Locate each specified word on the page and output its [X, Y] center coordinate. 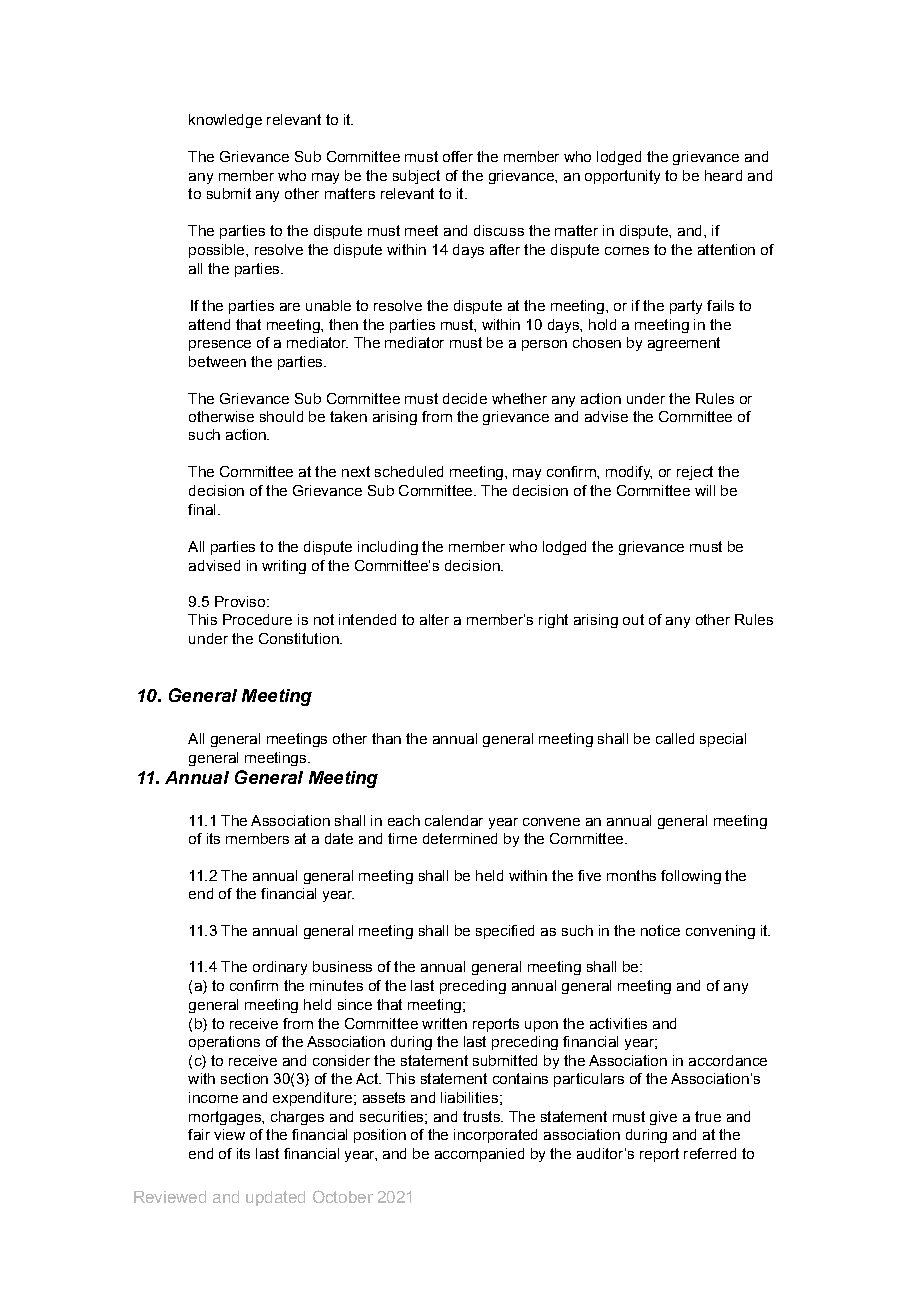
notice [660, 930]
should [281, 416]
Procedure [257, 619]
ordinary [280, 968]
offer [458, 156]
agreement [684, 344]
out [633, 619]
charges [297, 1118]
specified [505, 932]
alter [434, 619]
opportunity [622, 177]
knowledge [225, 121]
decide [465, 398]
